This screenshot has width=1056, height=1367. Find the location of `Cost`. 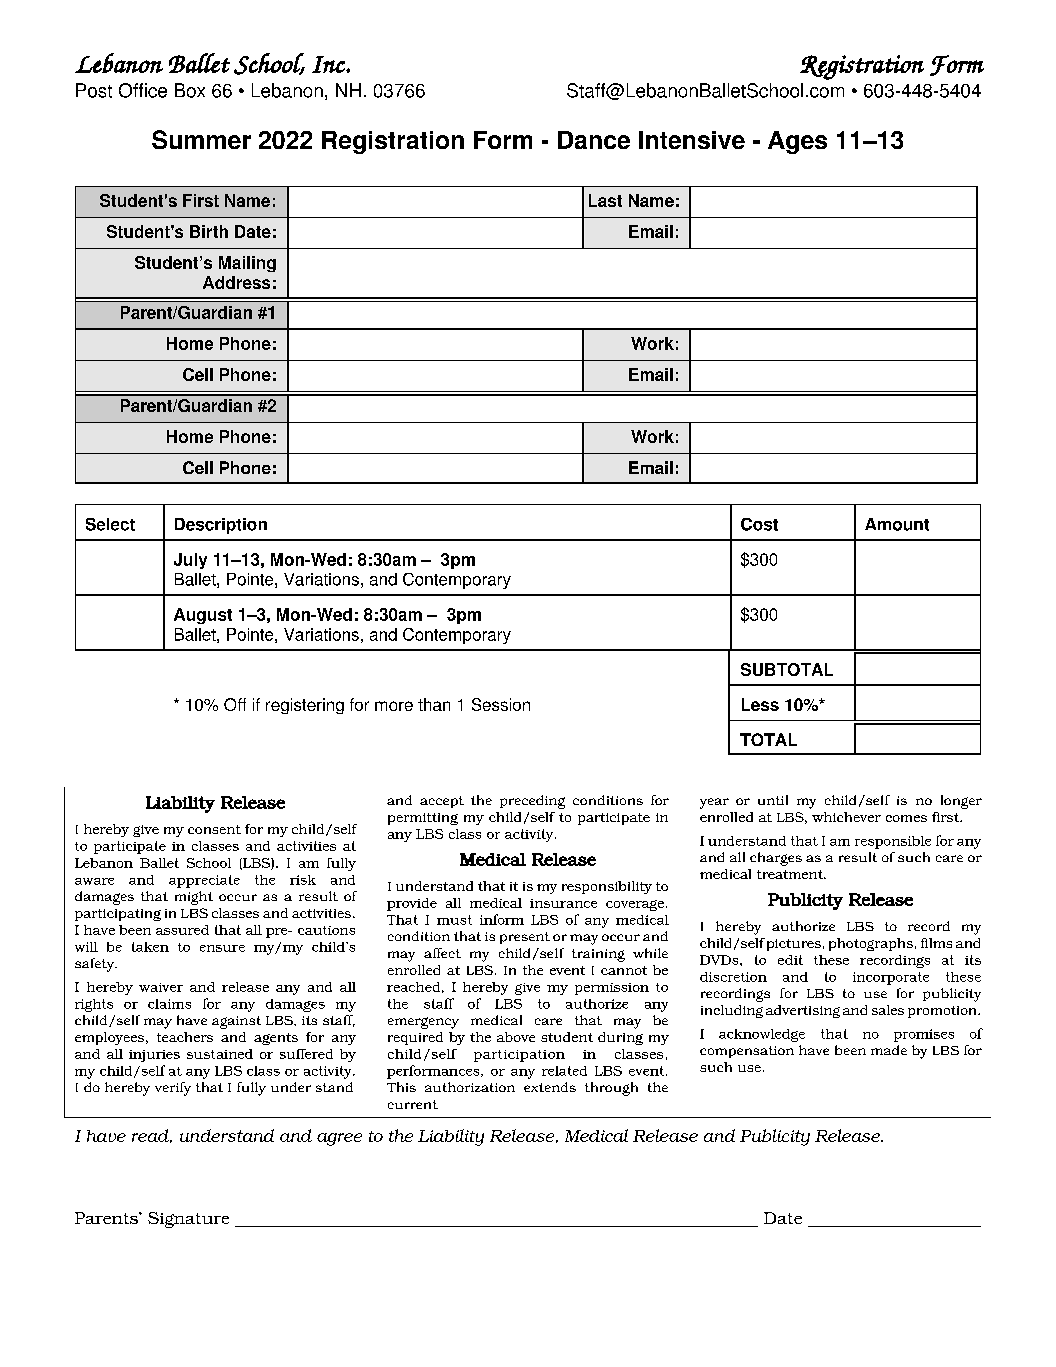

Cost is located at coordinates (759, 524).
